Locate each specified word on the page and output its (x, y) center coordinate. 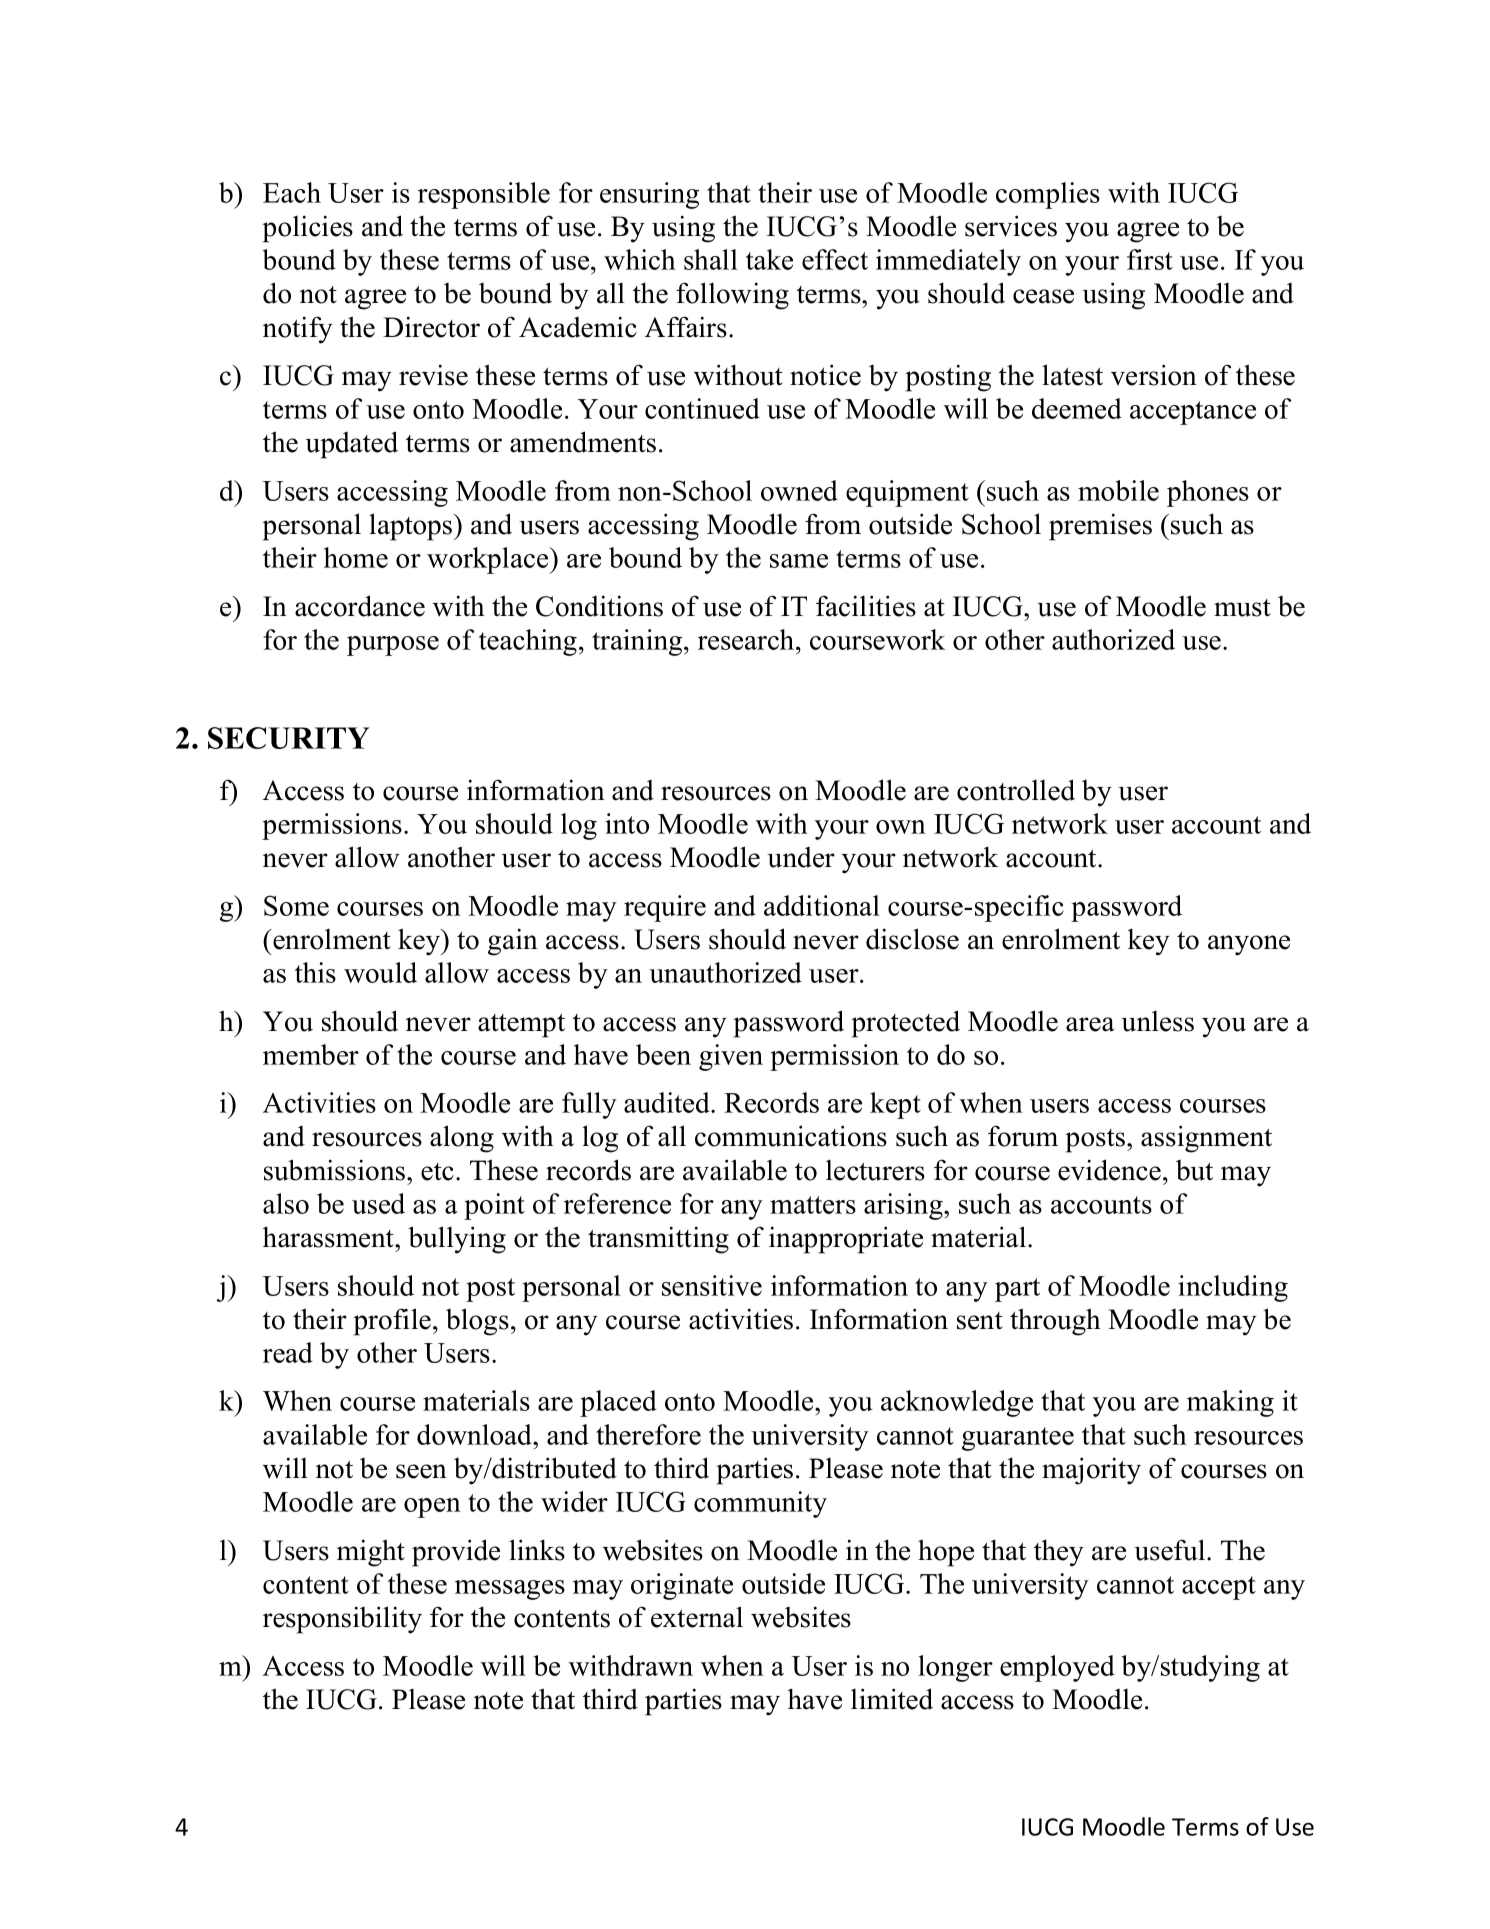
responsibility (342, 1620)
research (747, 639)
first (1150, 259)
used (378, 1203)
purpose (393, 646)
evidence (1109, 1170)
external (697, 1617)
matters (813, 1205)
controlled (1016, 790)
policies (307, 229)
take (769, 259)
